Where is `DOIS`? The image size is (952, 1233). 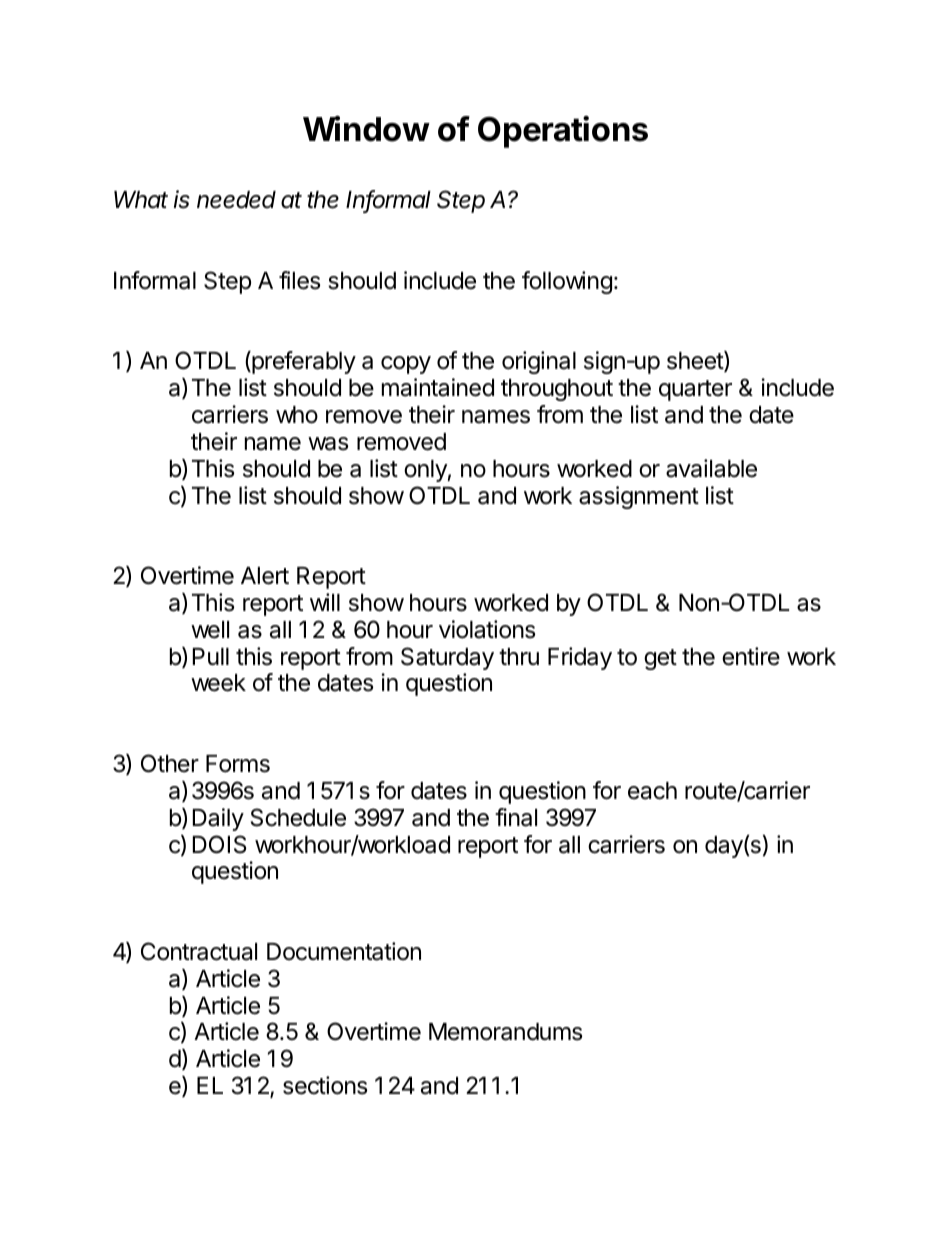 DOIS is located at coordinates (220, 844).
